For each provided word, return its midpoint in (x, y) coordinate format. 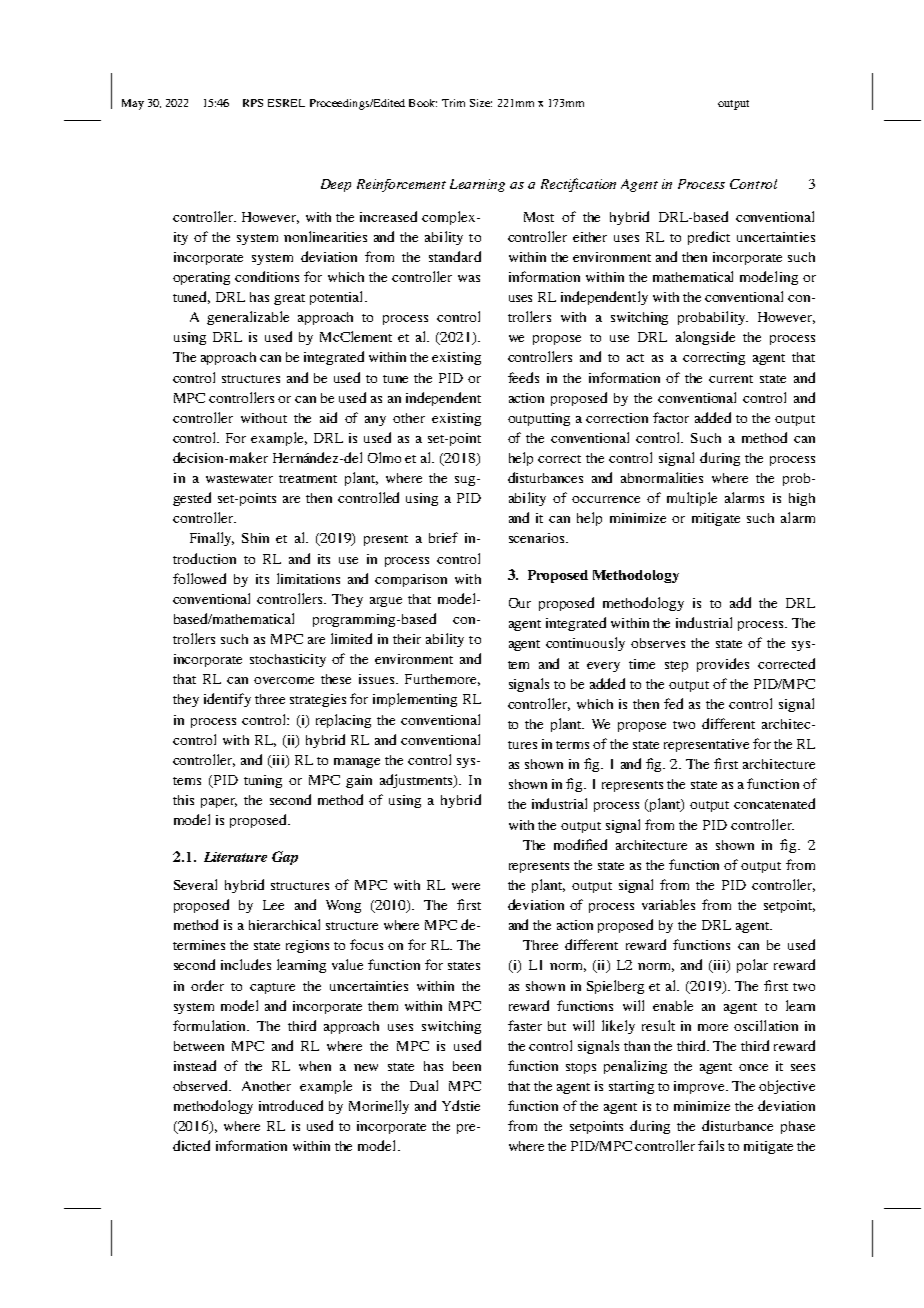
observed (202, 1085)
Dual (424, 1085)
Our (520, 603)
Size (481, 103)
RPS (253, 103)
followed (199, 578)
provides (723, 665)
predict (709, 238)
